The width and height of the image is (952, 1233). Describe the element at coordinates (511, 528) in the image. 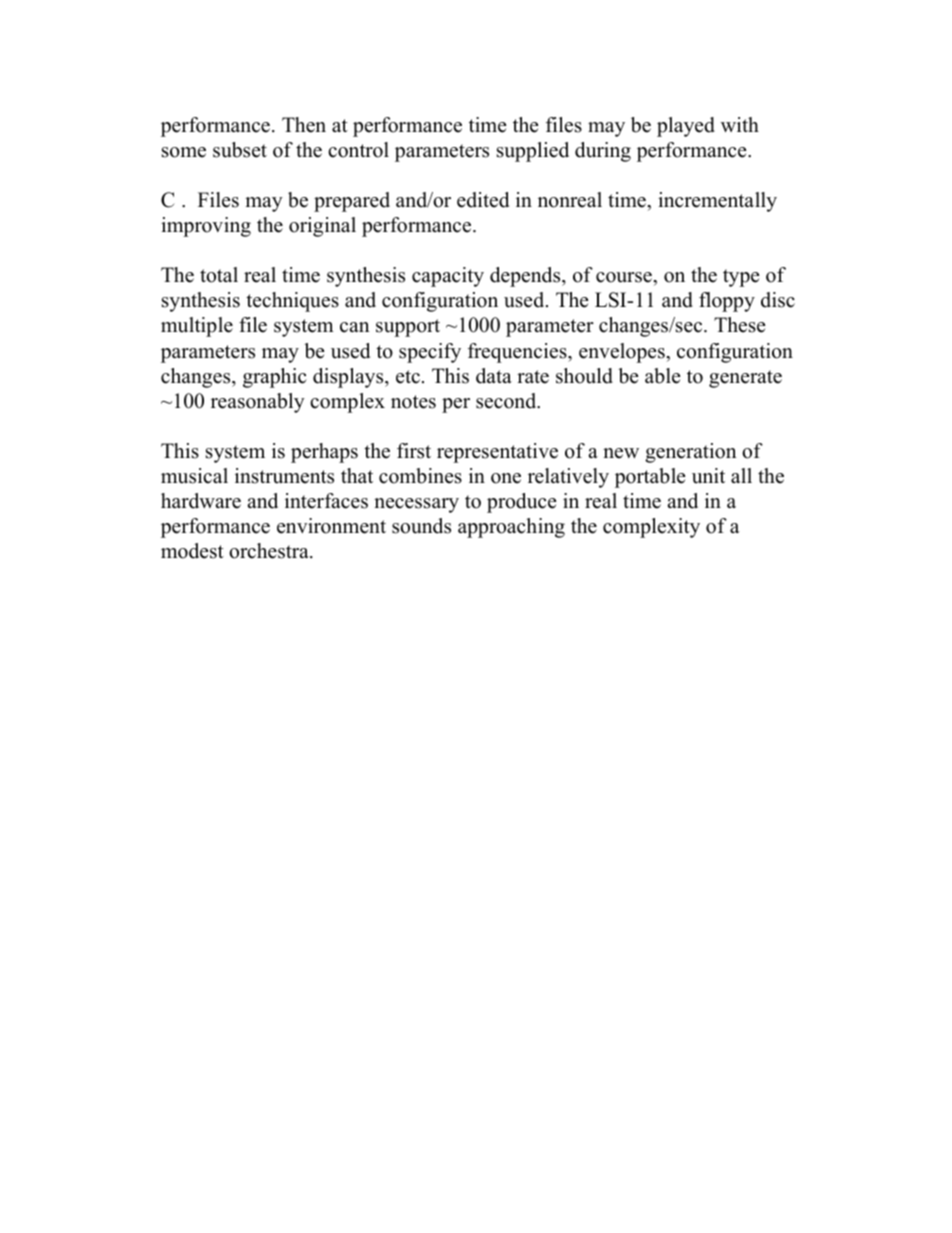

I see `approaching` at that location.
